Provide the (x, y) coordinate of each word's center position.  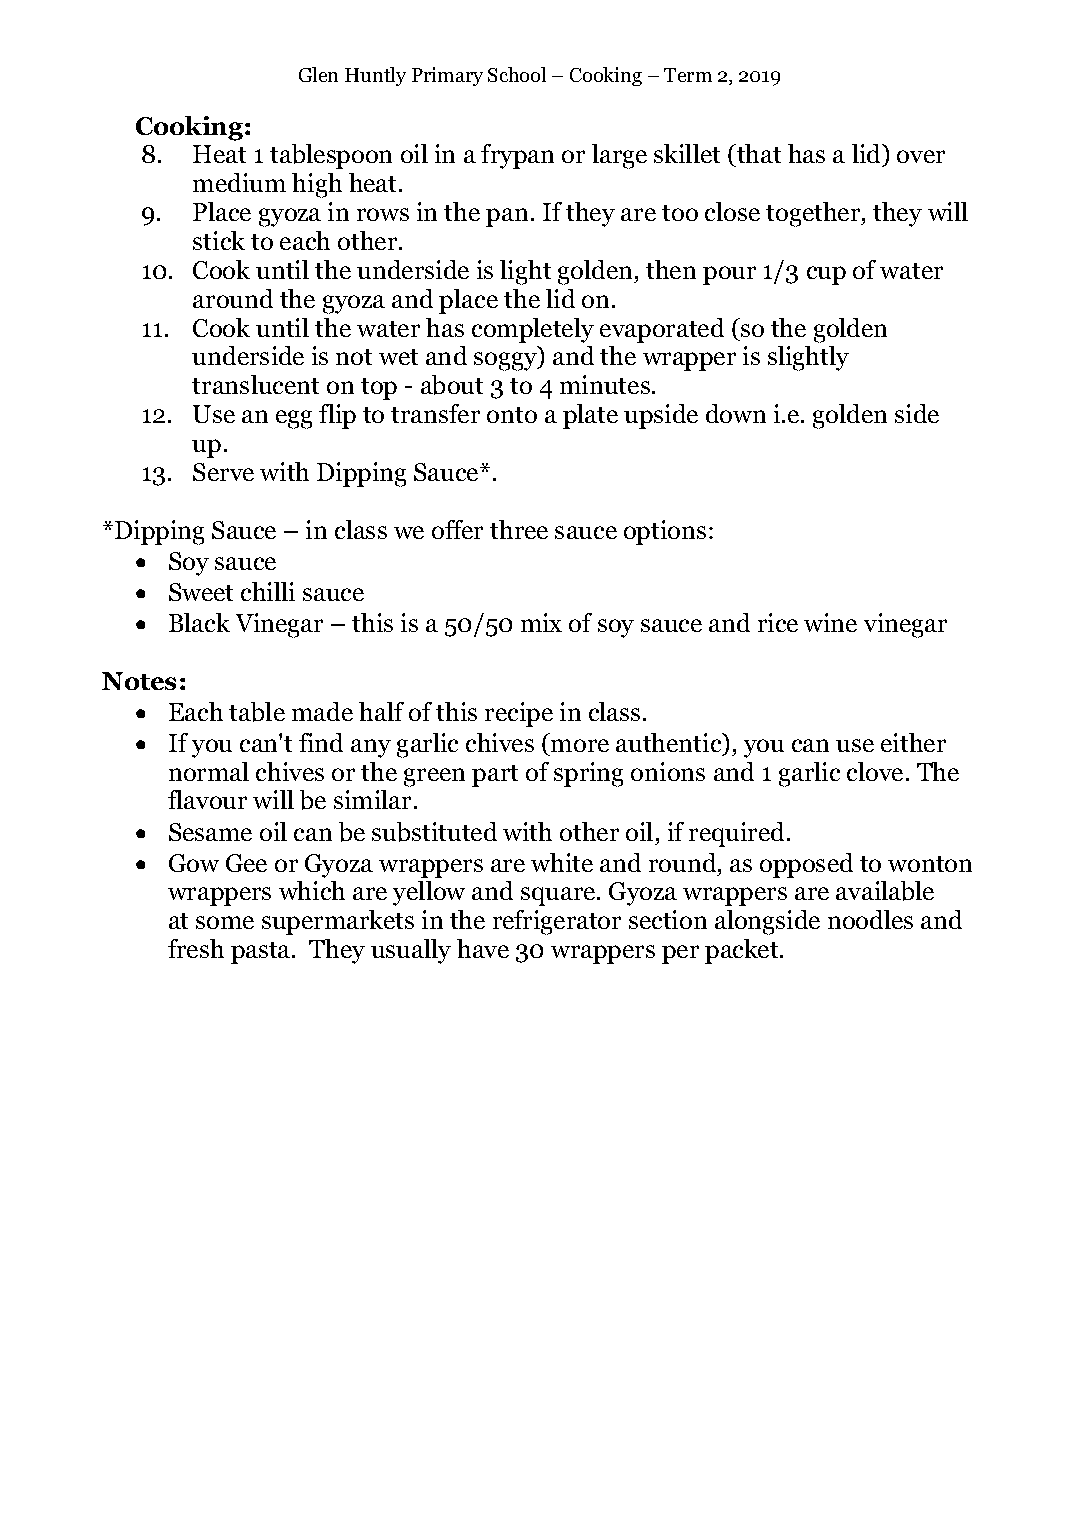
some (225, 922)
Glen (318, 74)
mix (541, 622)
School (517, 74)
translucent (255, 384)
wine (830, 622)
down (736, 413)
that (758, 155)
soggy (507, 361)
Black (199, 622)
